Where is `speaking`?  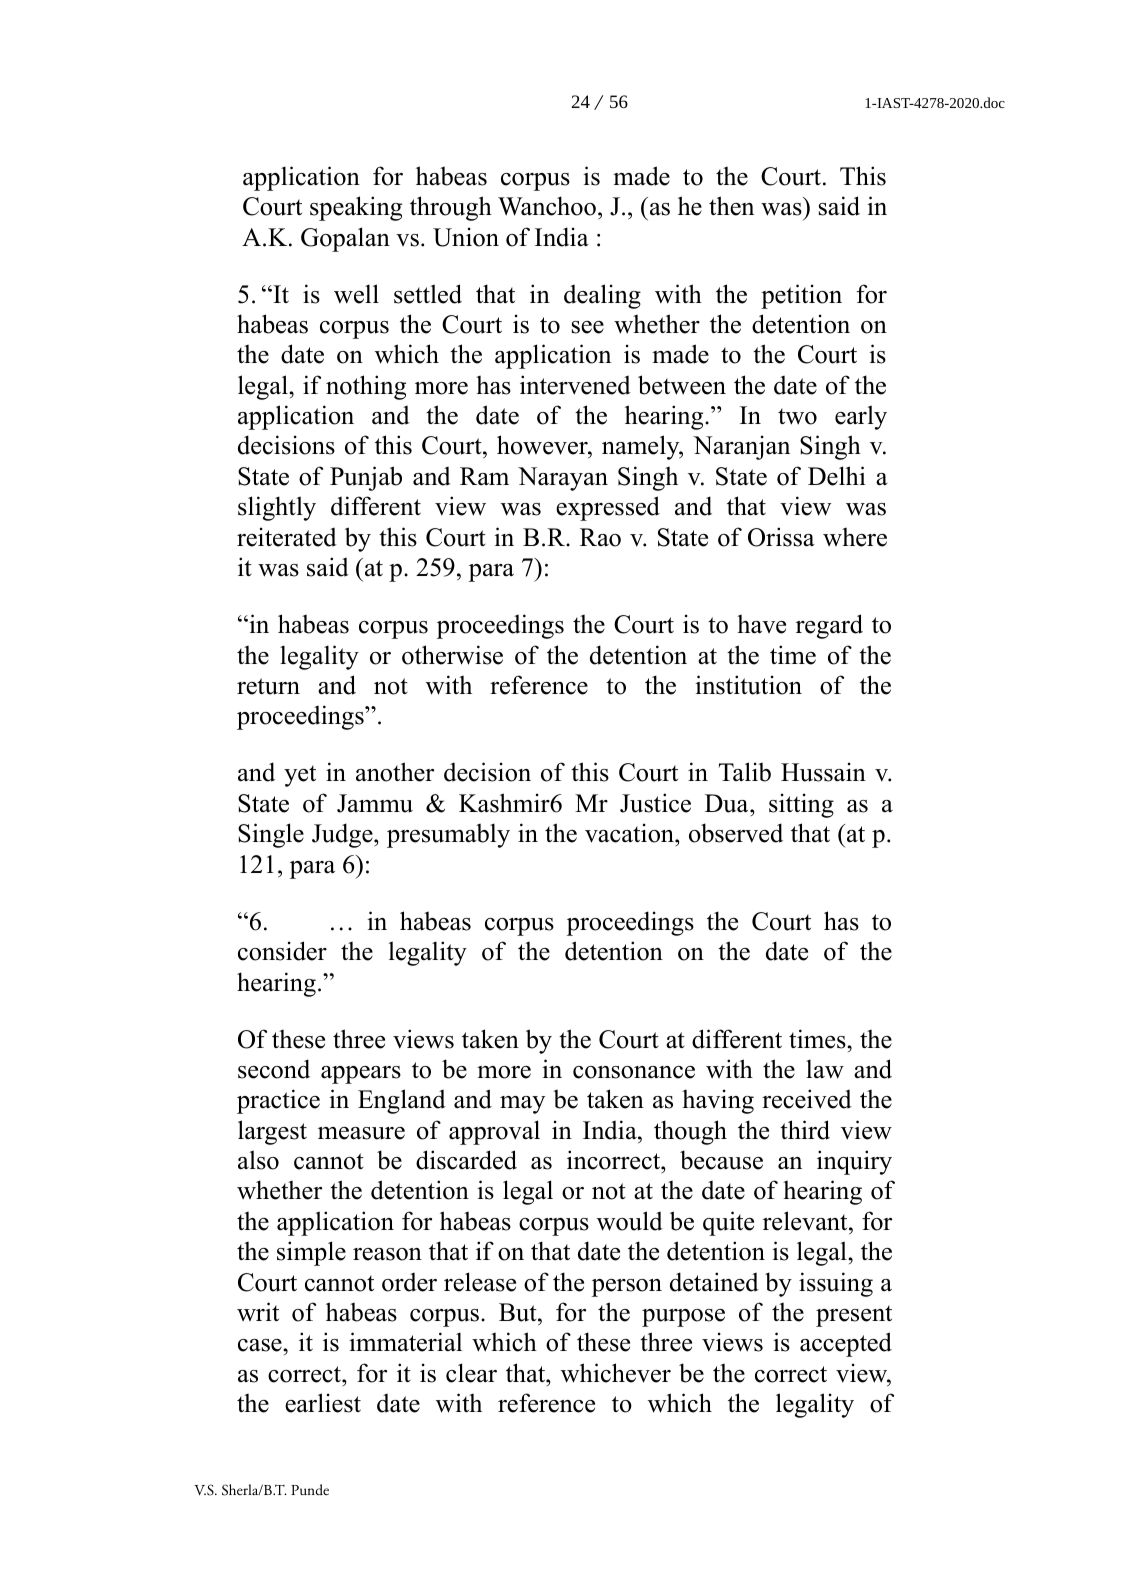
speaking is located at coordinates (356, 208).
